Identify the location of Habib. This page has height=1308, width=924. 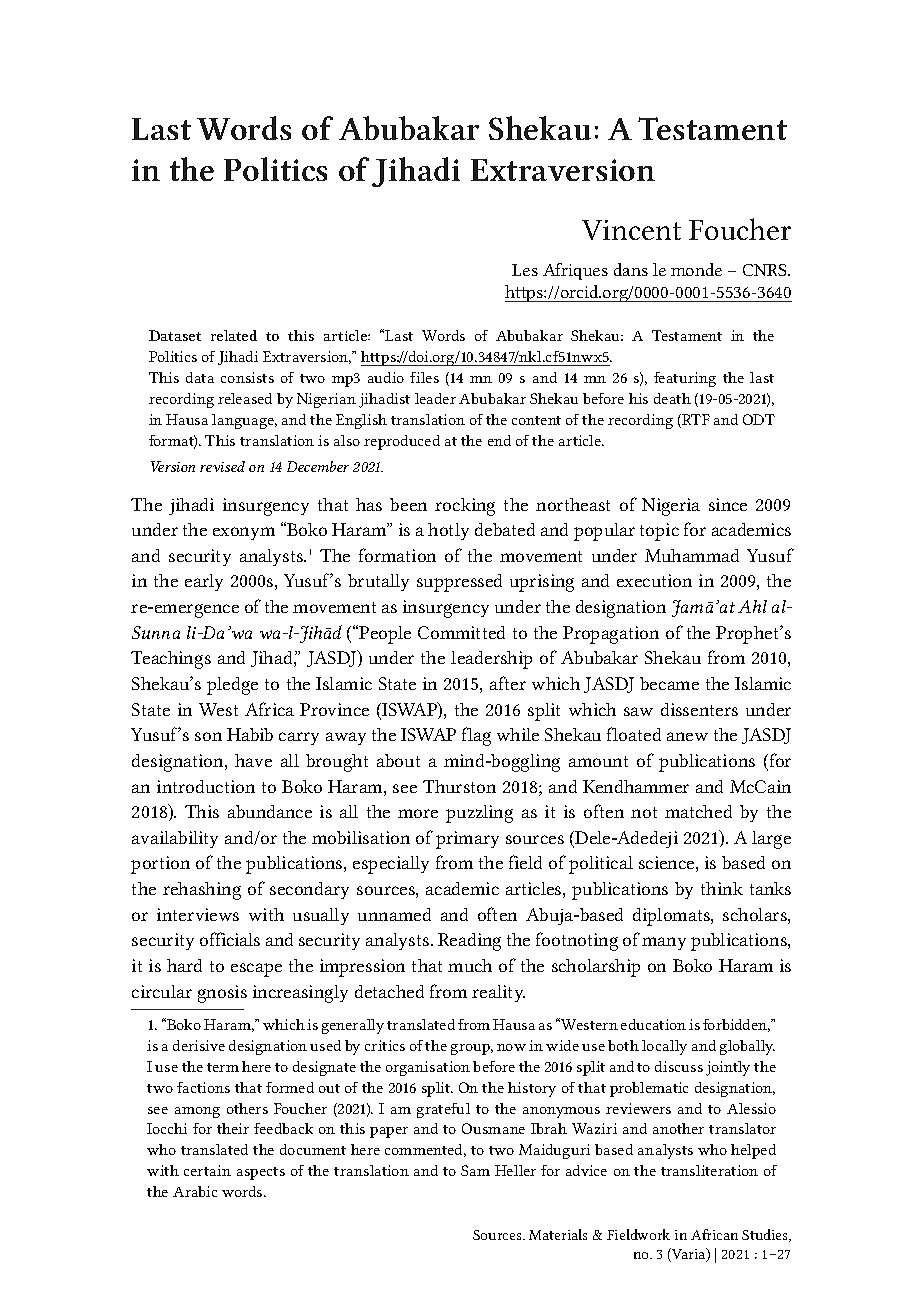
(250, 734).
